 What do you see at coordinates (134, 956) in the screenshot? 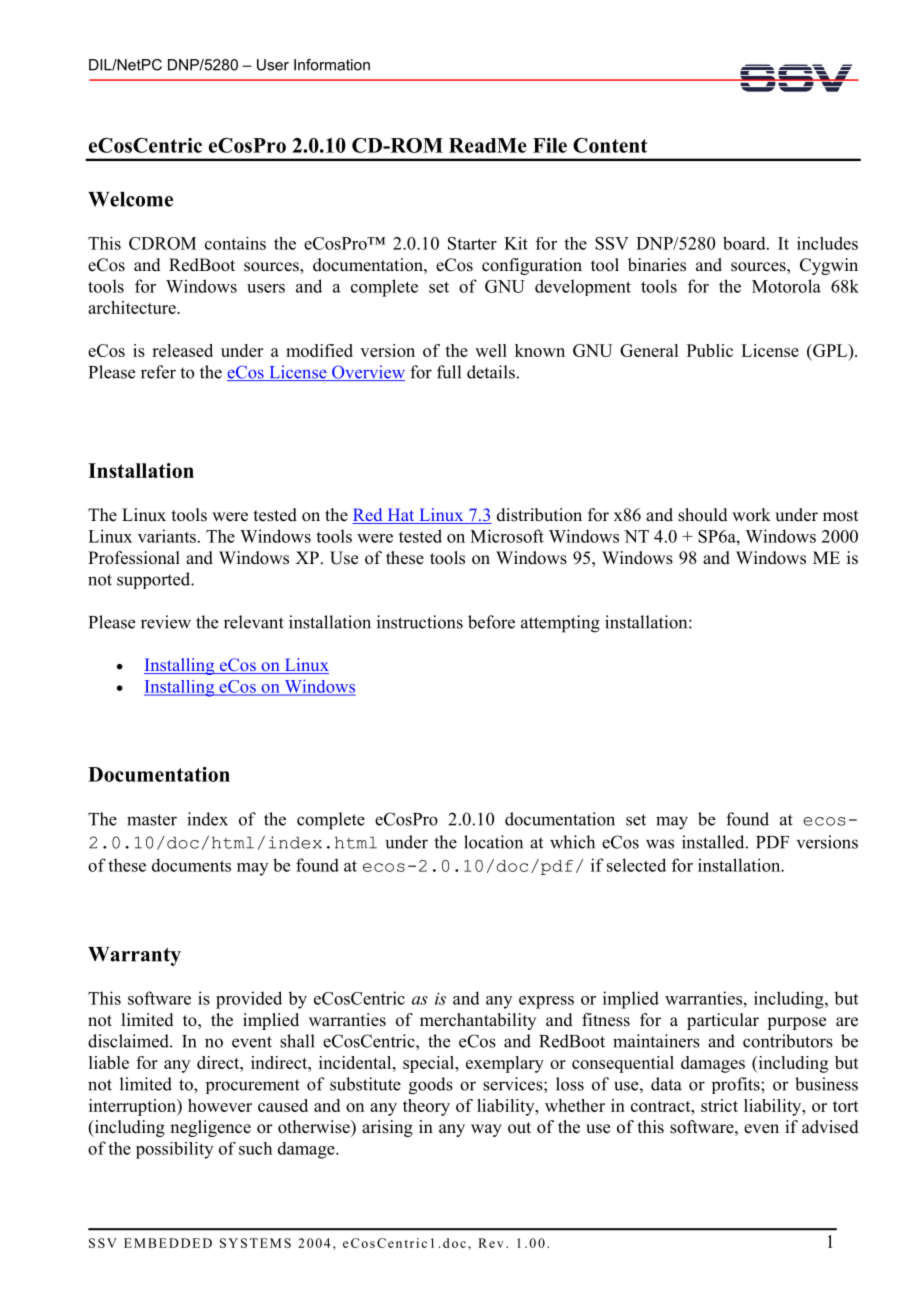
I see `Warranty` at bounding box center [134, 956].
